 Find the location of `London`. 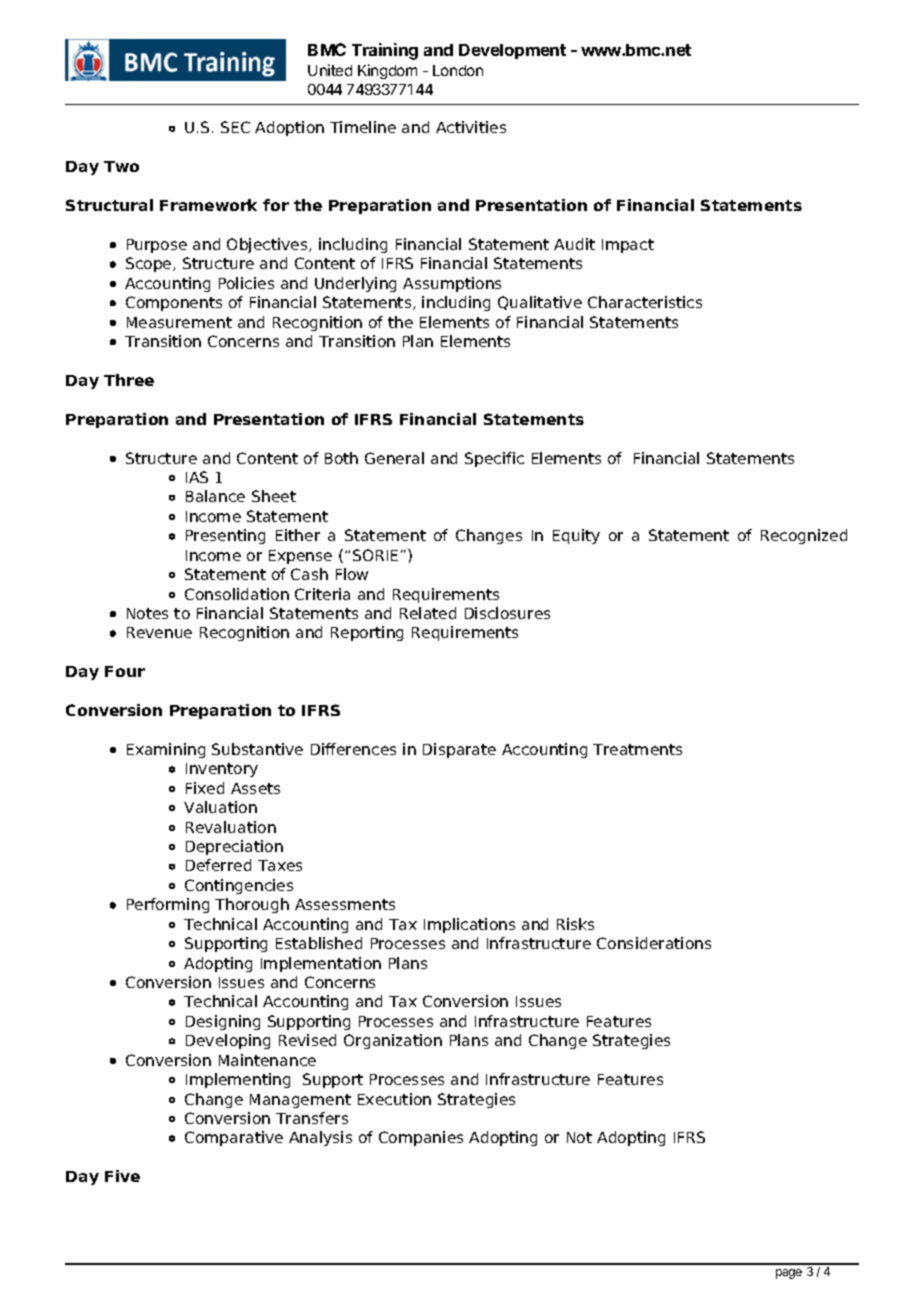

London is located at coordinates (458, 70).
